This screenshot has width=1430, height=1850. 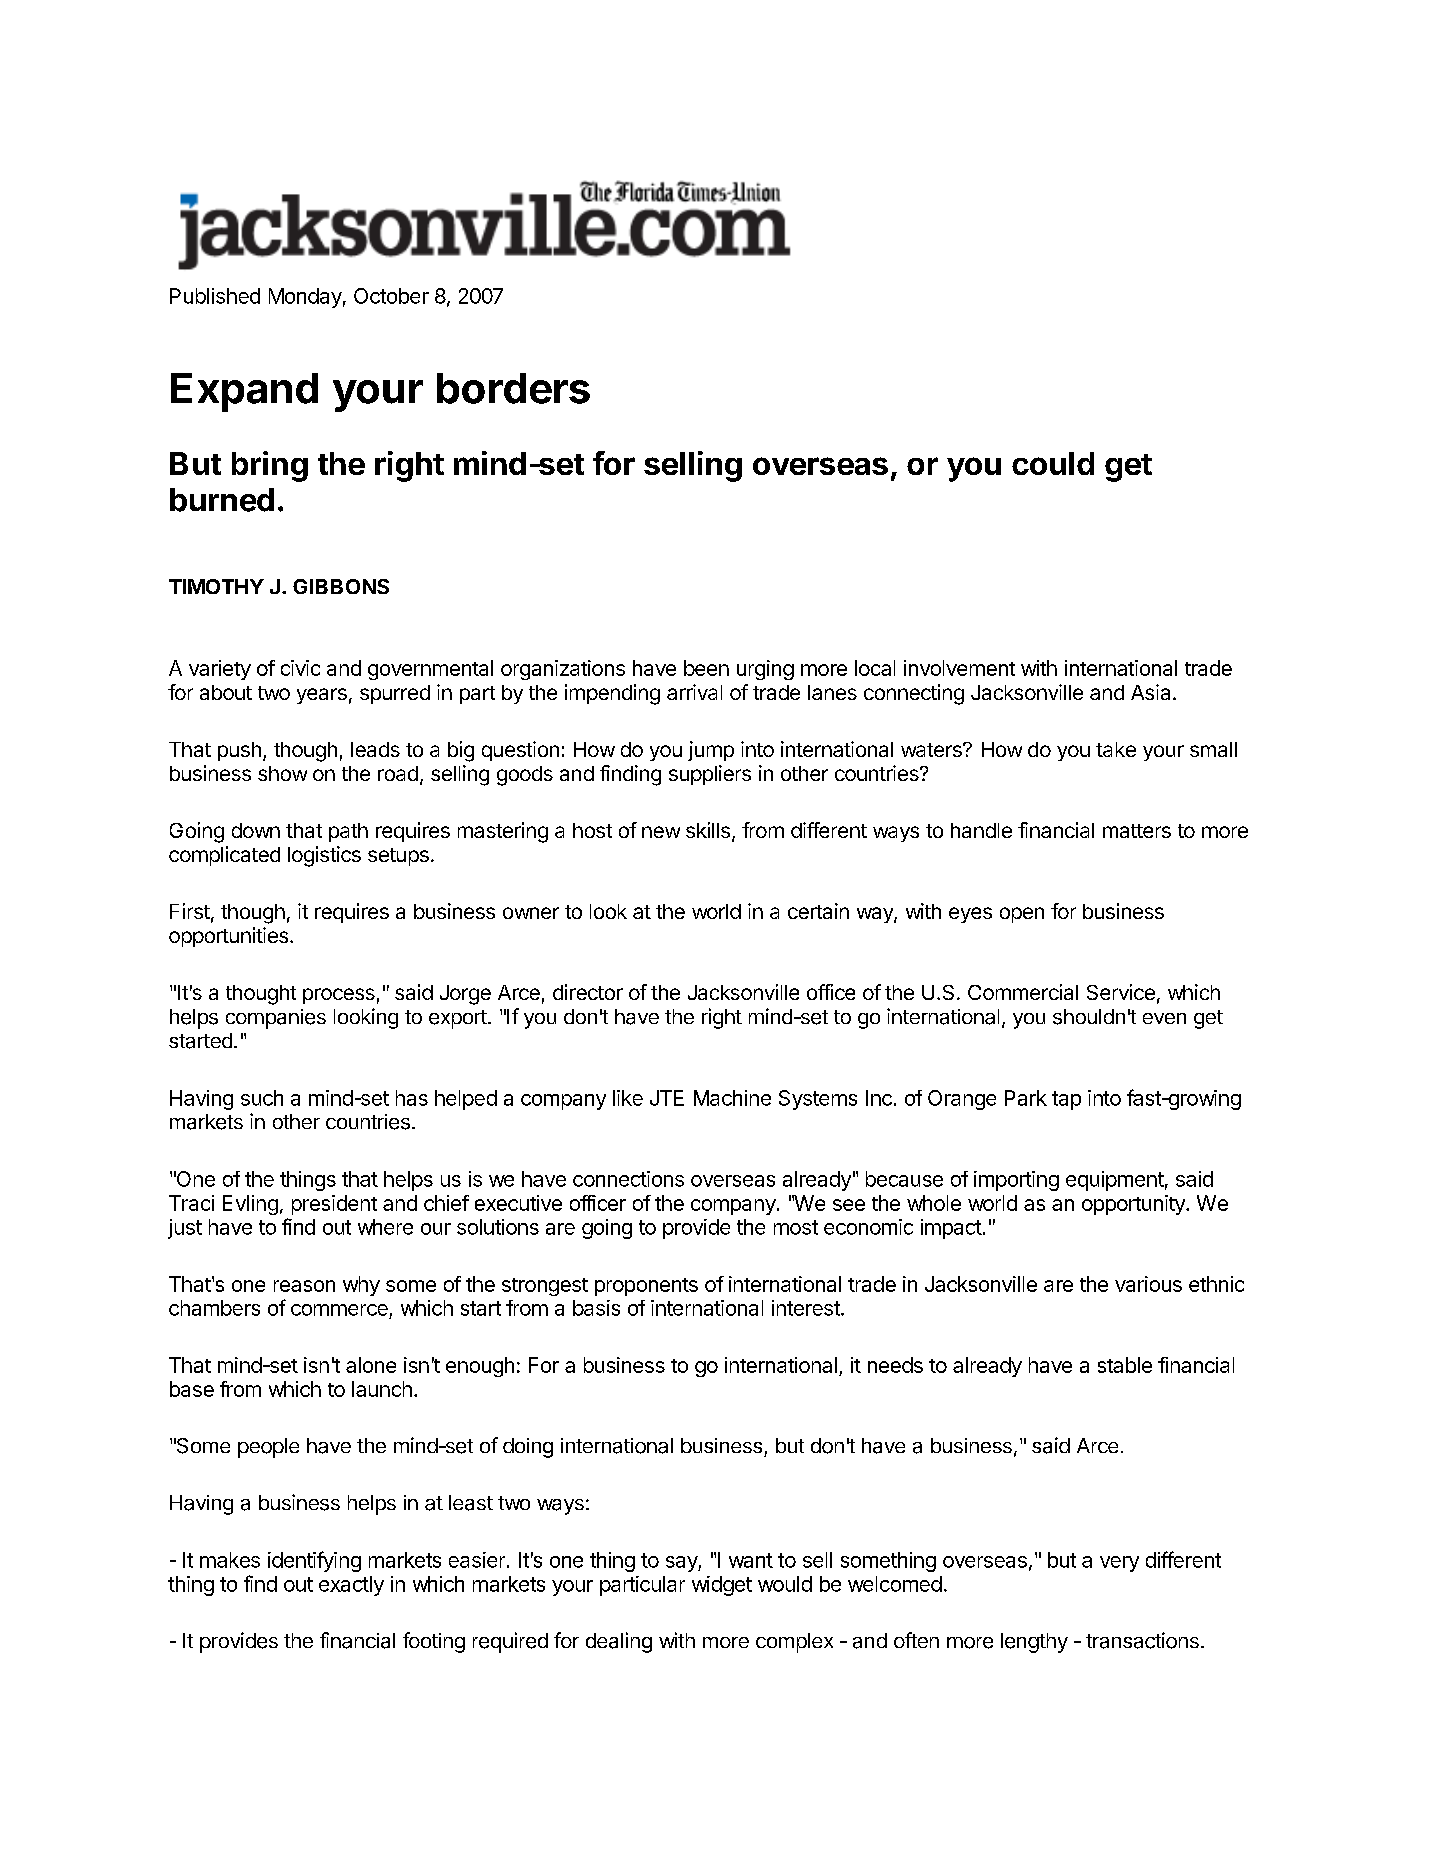 What do you see at coordinates (391, 296) in the screenshot?
I see `October` at bounding box center [391, 296].
